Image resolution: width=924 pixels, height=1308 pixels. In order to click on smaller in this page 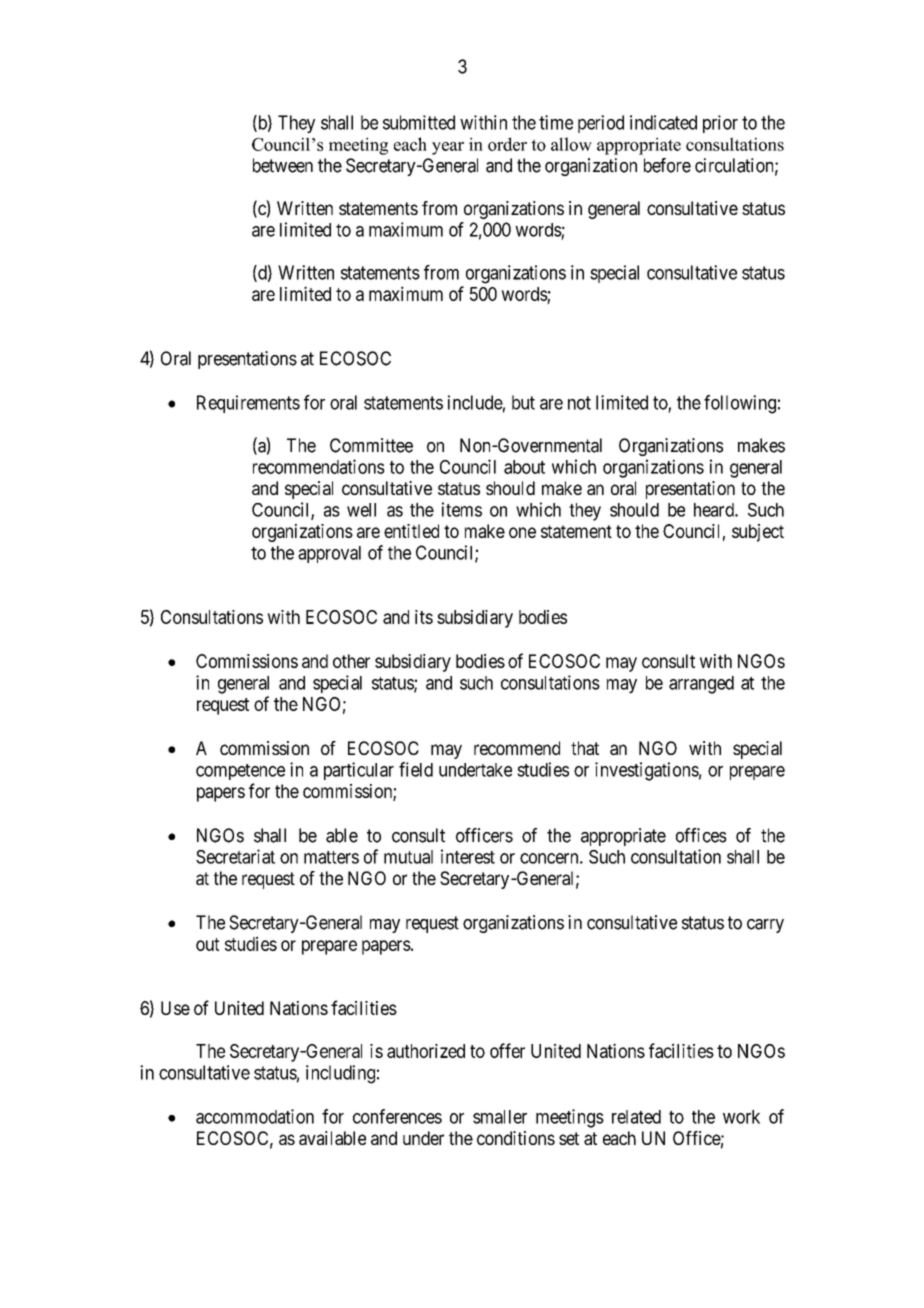, I will do `click(500, 1117)`.
